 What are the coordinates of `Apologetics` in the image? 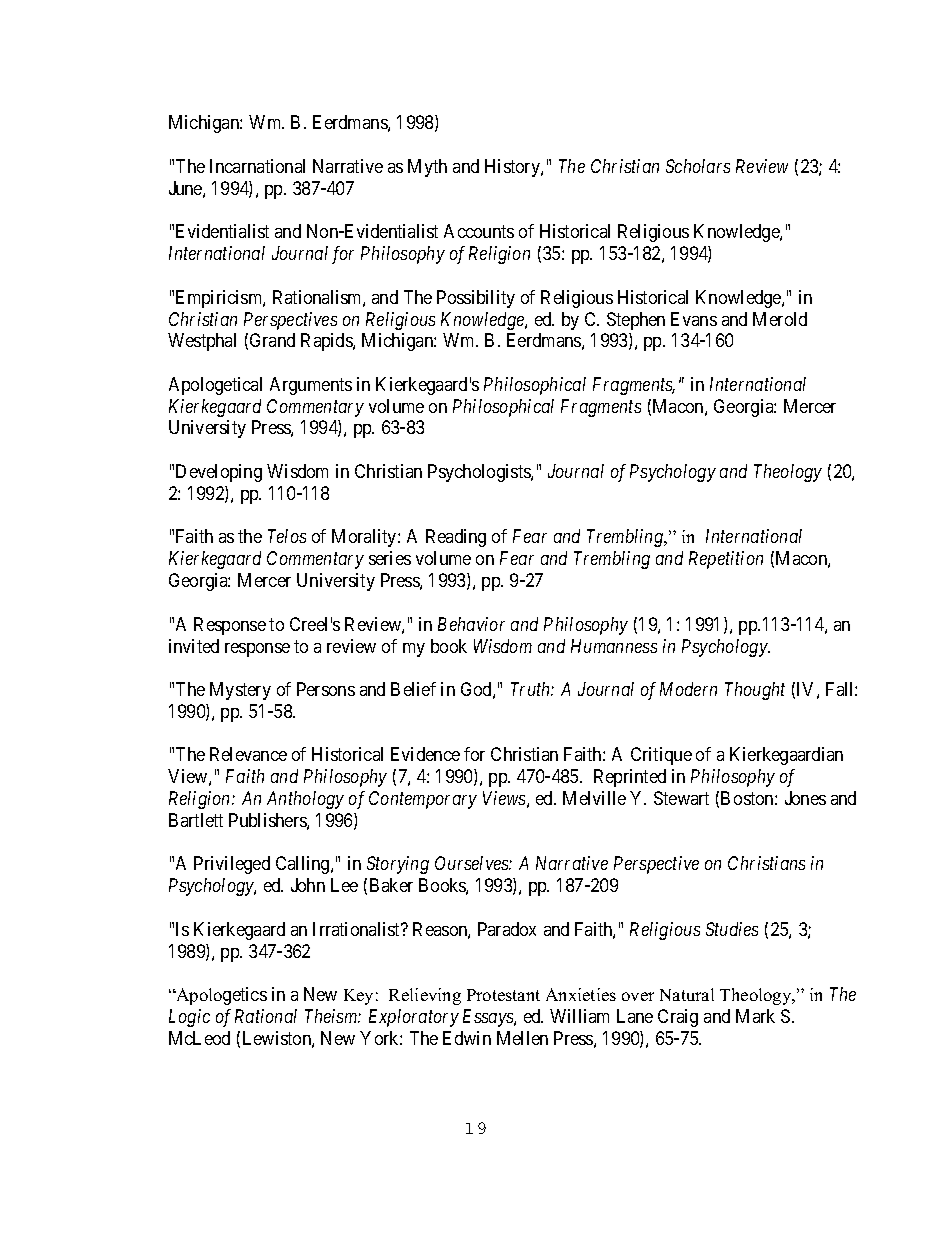 It's located at (220, 996).
